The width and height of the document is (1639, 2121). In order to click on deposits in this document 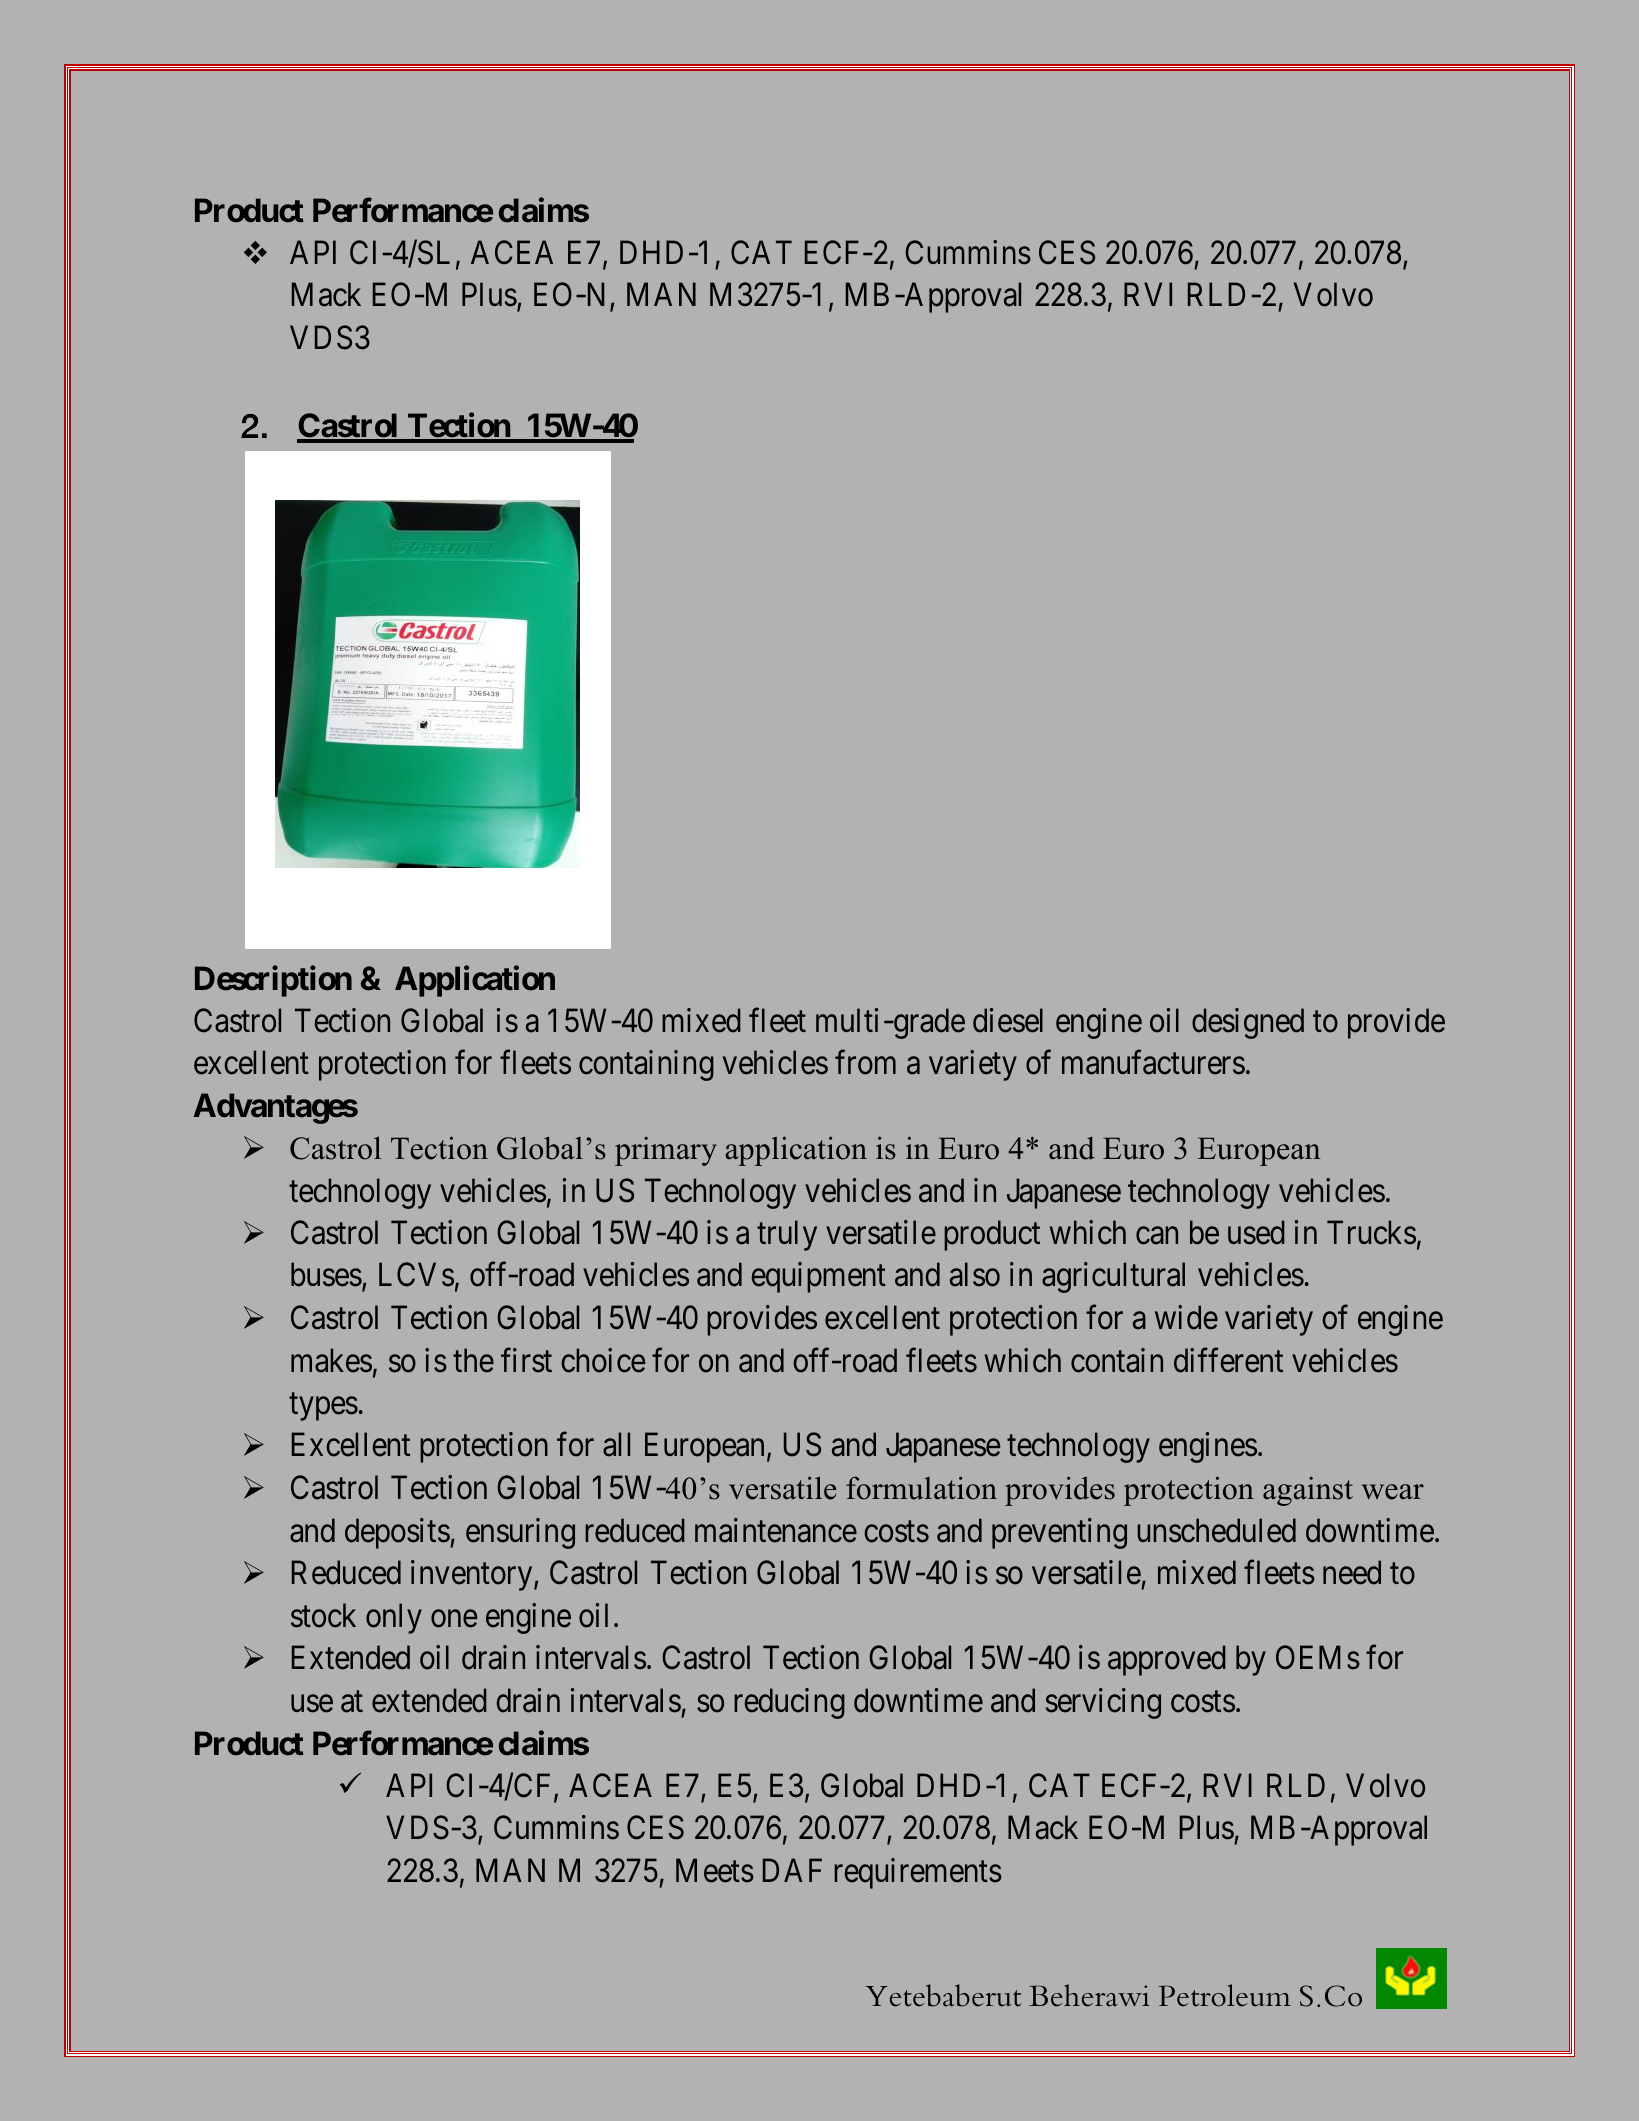, I will do `click(397, 1533)`.
